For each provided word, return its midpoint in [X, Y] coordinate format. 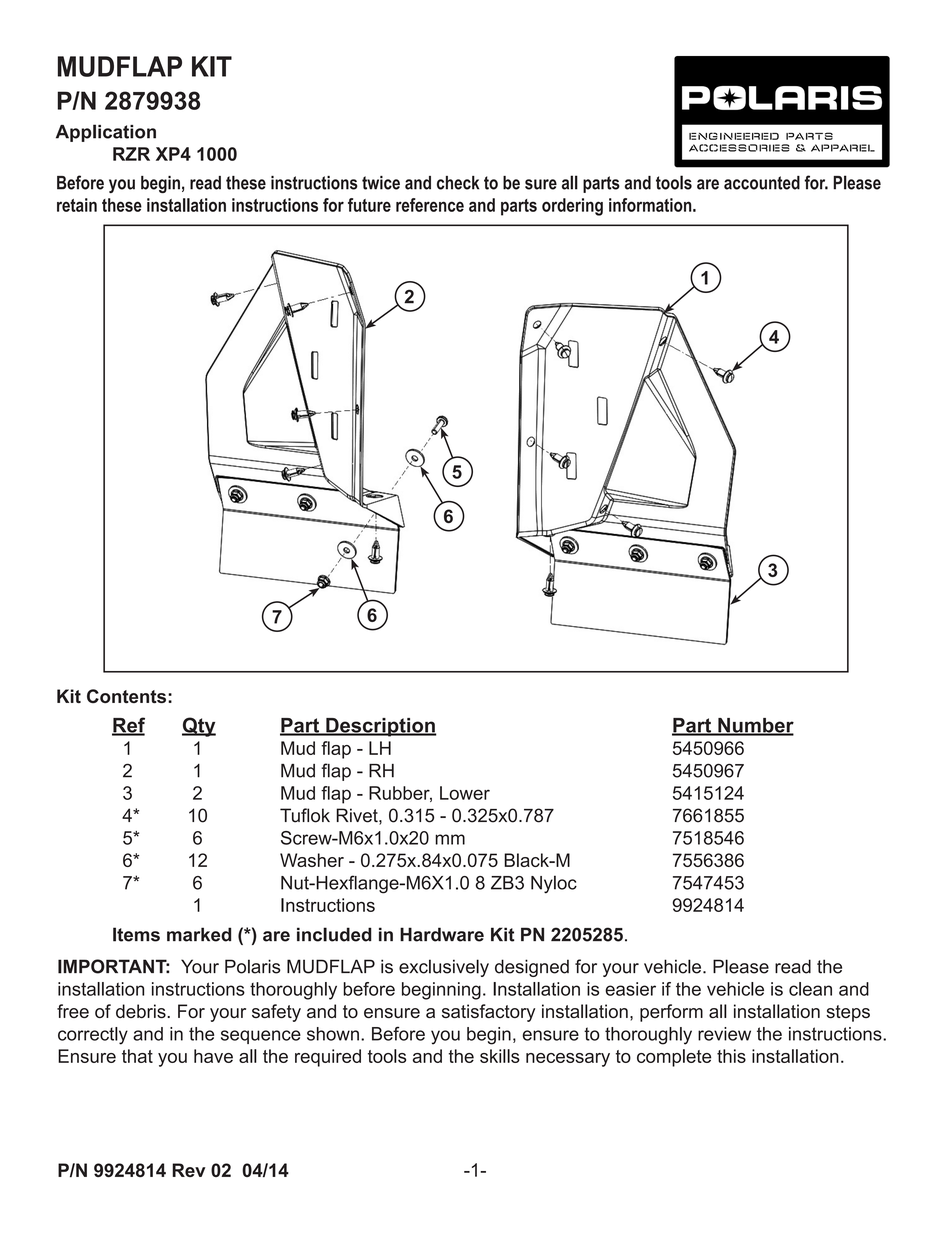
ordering [572, 207]
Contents [128, 696]
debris [142, 1011]
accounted [762, 183]
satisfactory [488, 1013]
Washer [312, 860]
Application [106, 133]
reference [430, 205]
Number [755, 726]
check [458, 183]
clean [810, 989]
